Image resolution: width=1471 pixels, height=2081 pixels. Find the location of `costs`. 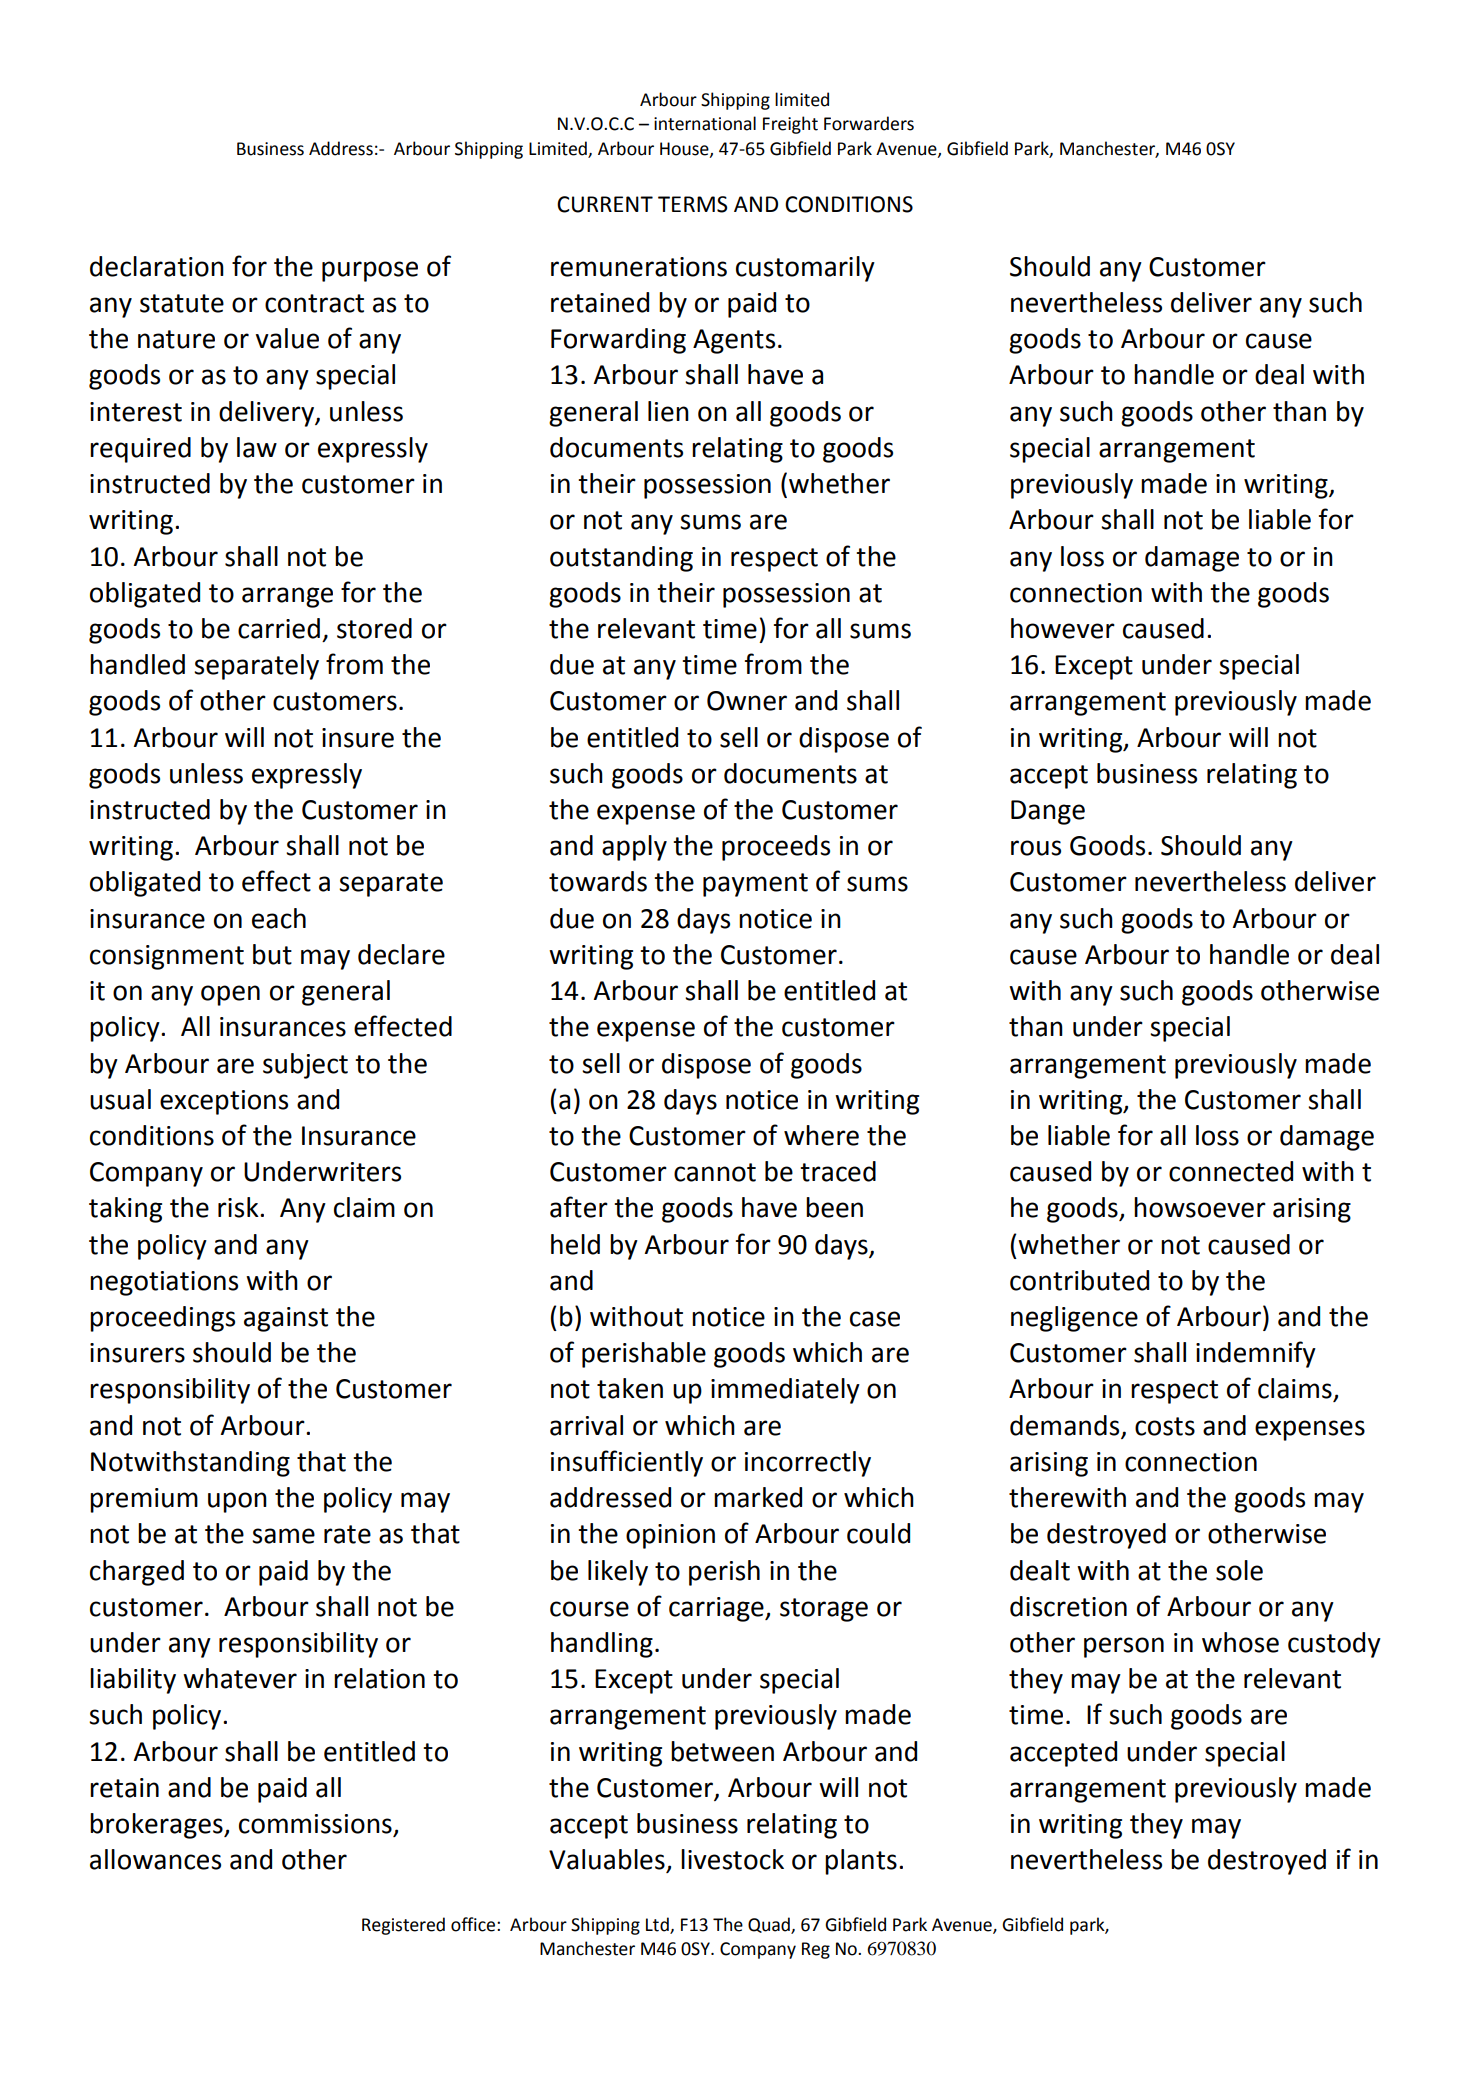

costs is located at coordinates (1165, 1426).
